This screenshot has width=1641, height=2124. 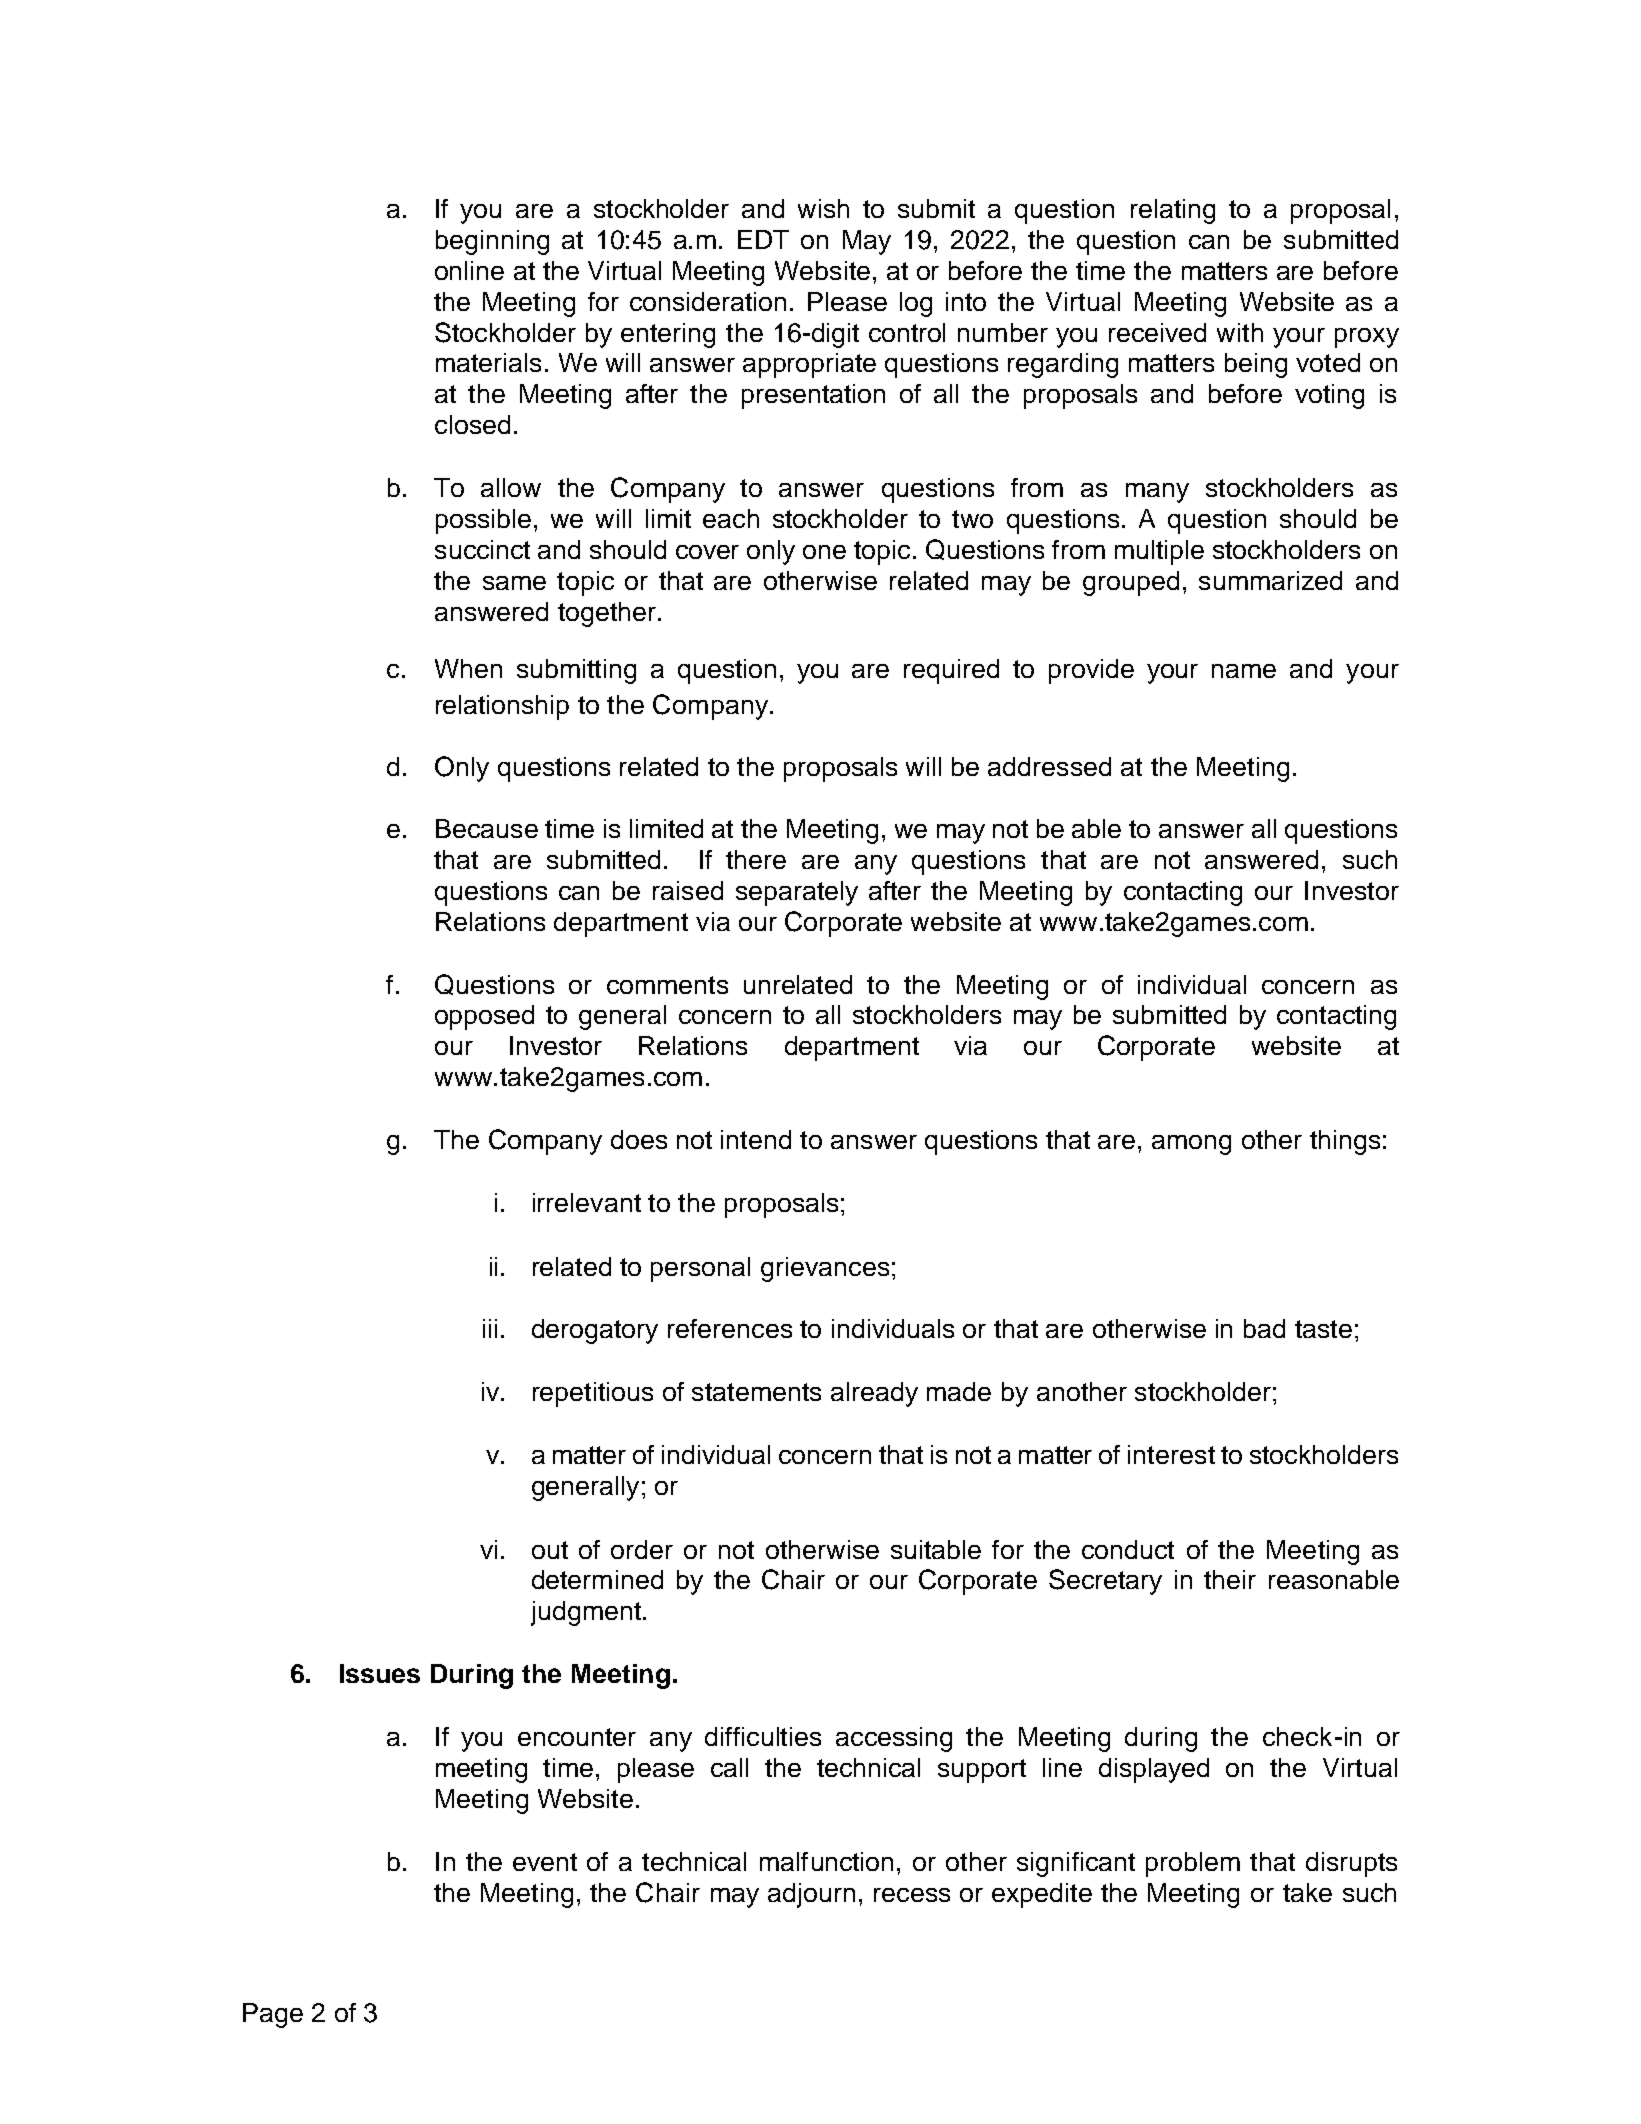 I want to click on malfunction, so click(x=826, y=1861).
